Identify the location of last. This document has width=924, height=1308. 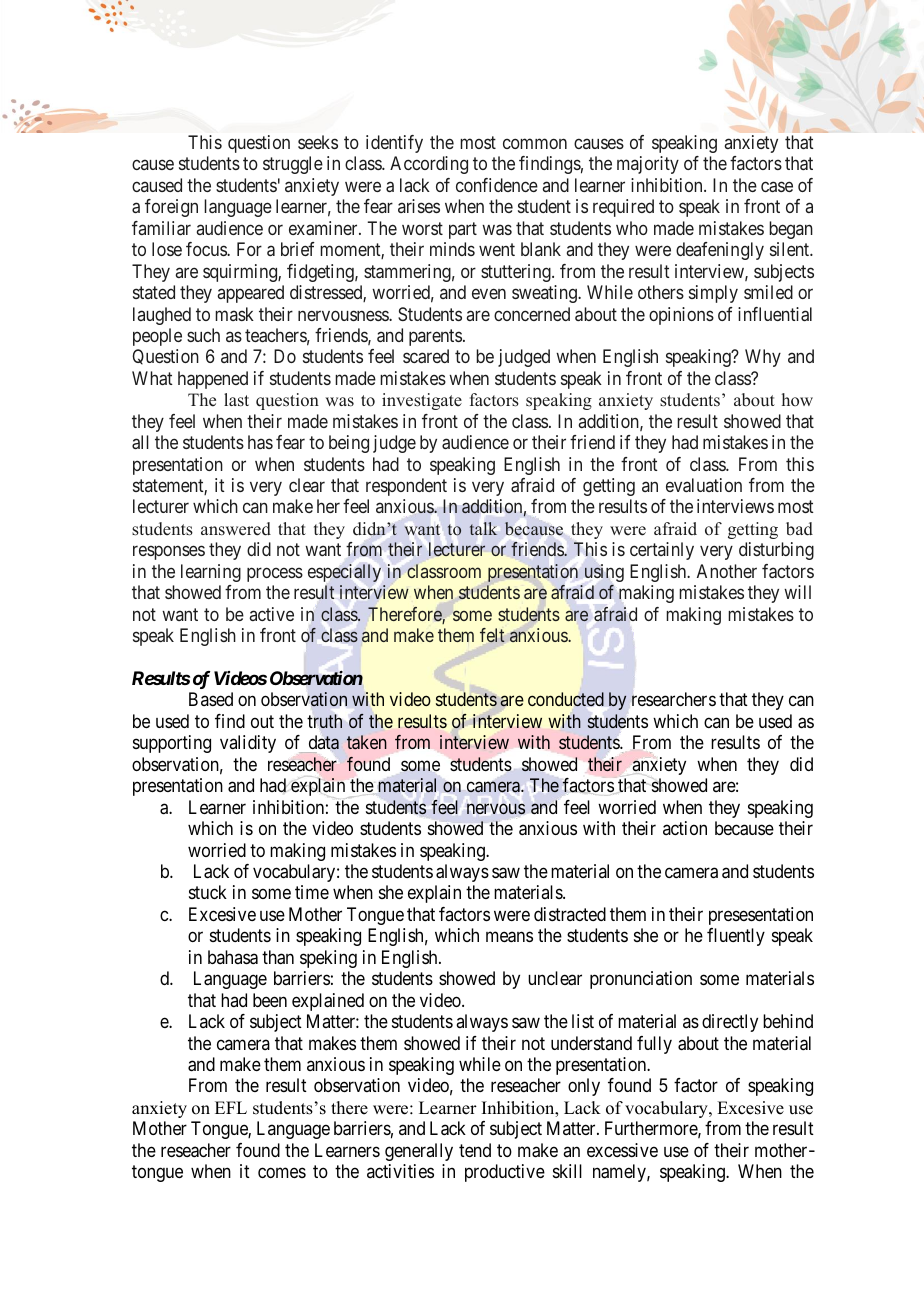
(236, 400).
